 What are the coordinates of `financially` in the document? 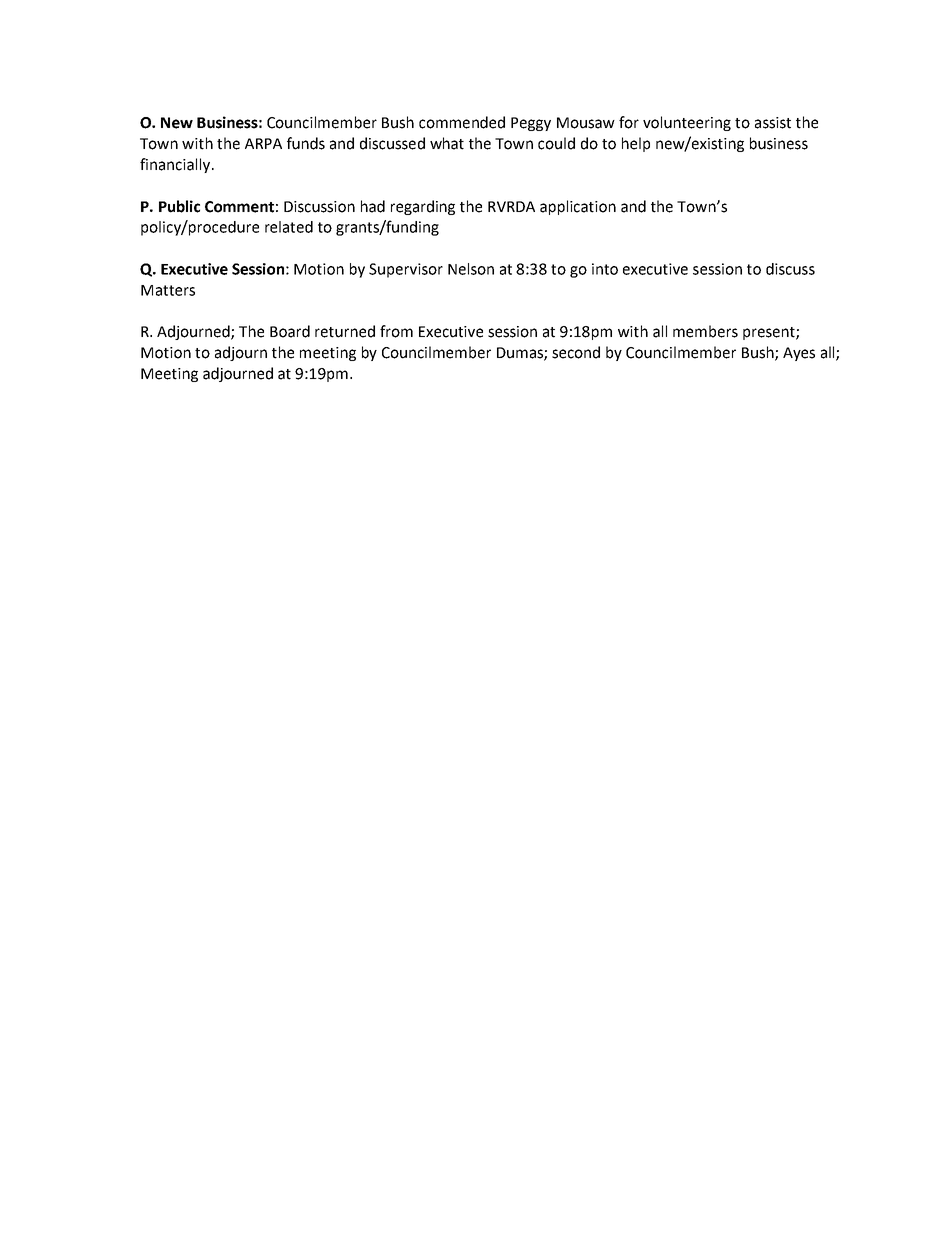 It's located at (176, 165).
